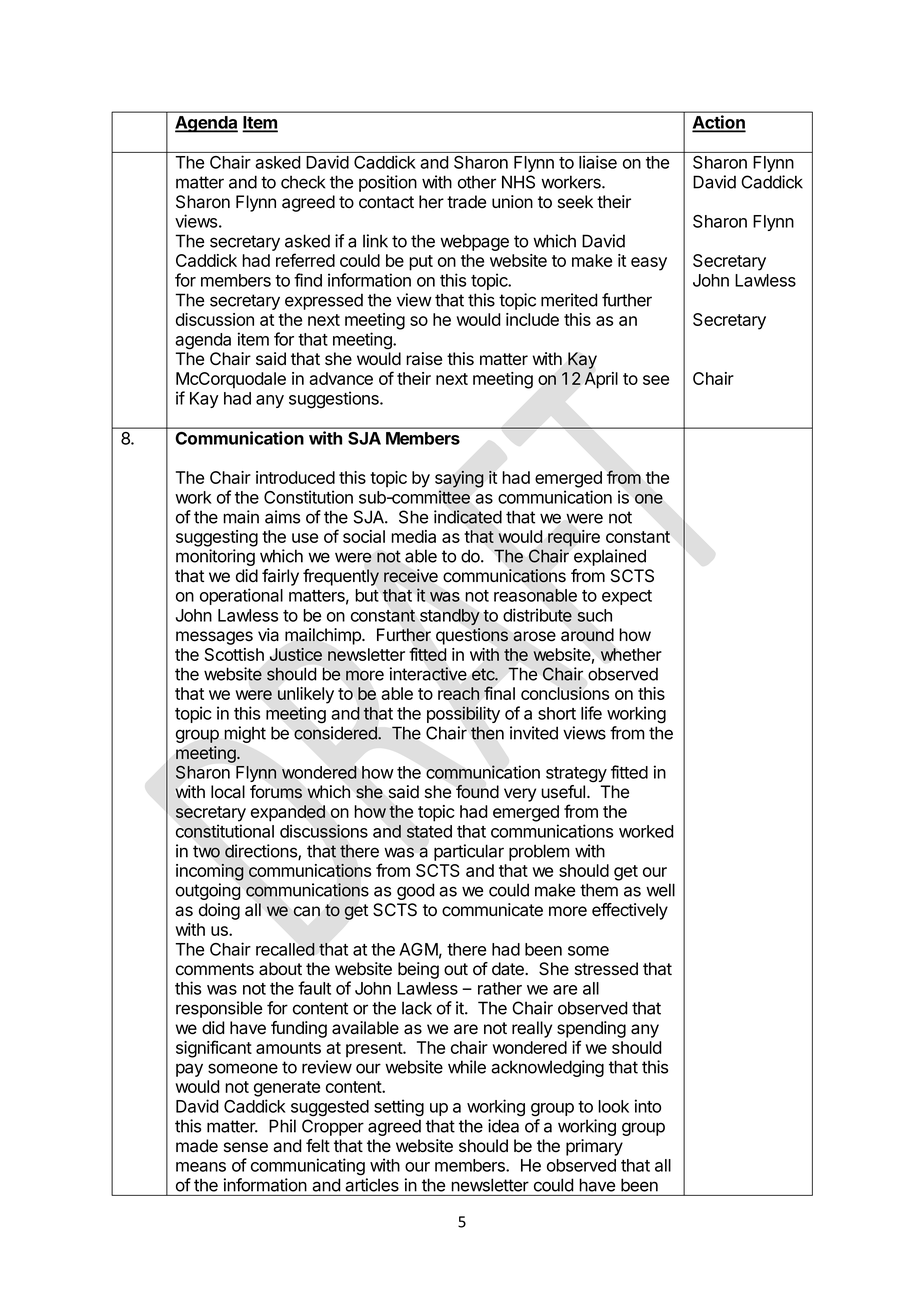 The height and width of the page is (1308, 924). I want to click on whether, so click(631, 654).
